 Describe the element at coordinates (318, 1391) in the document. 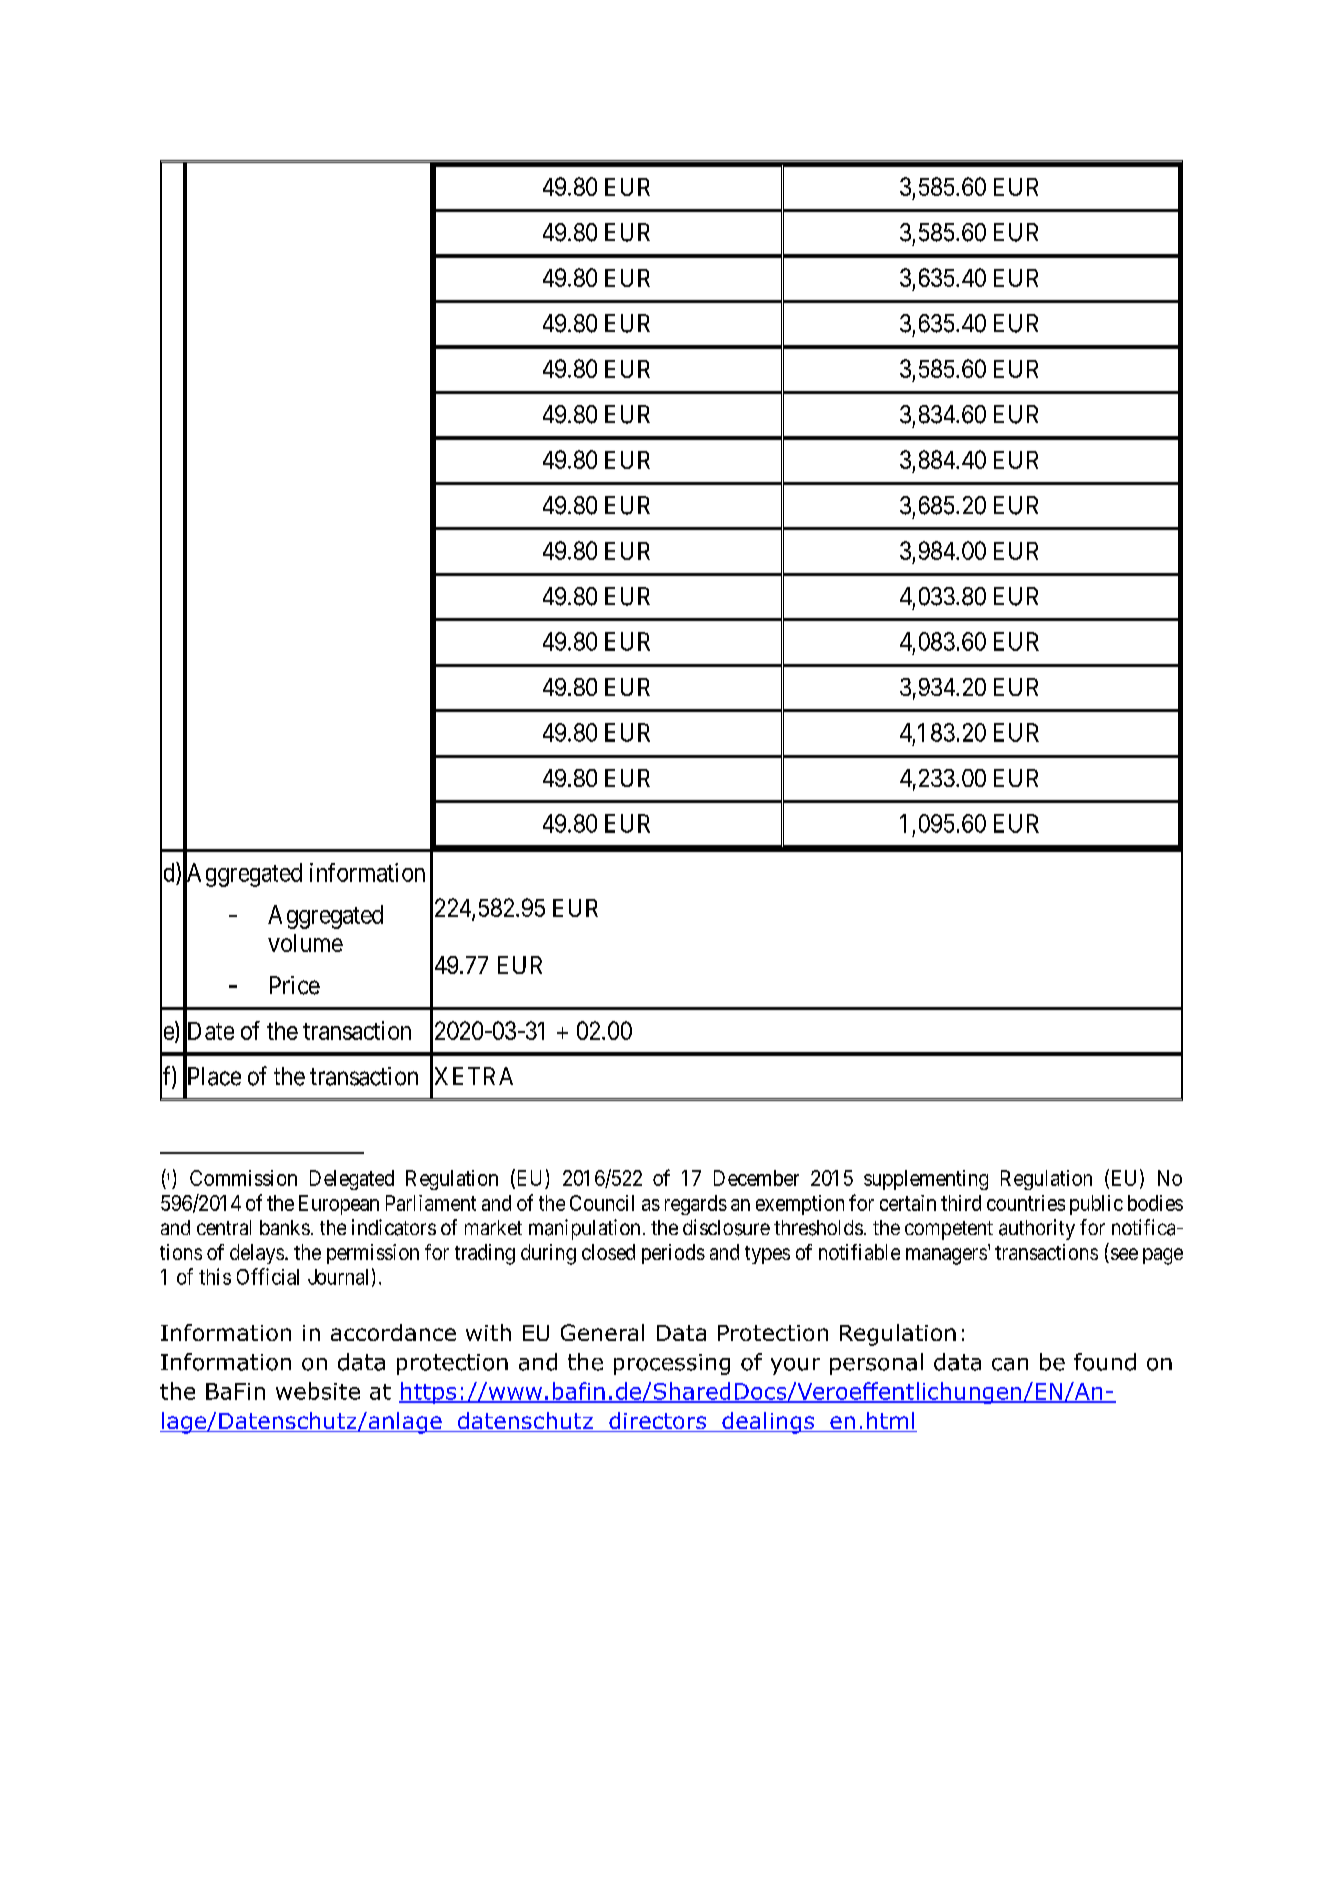

I see `website` at that location.
